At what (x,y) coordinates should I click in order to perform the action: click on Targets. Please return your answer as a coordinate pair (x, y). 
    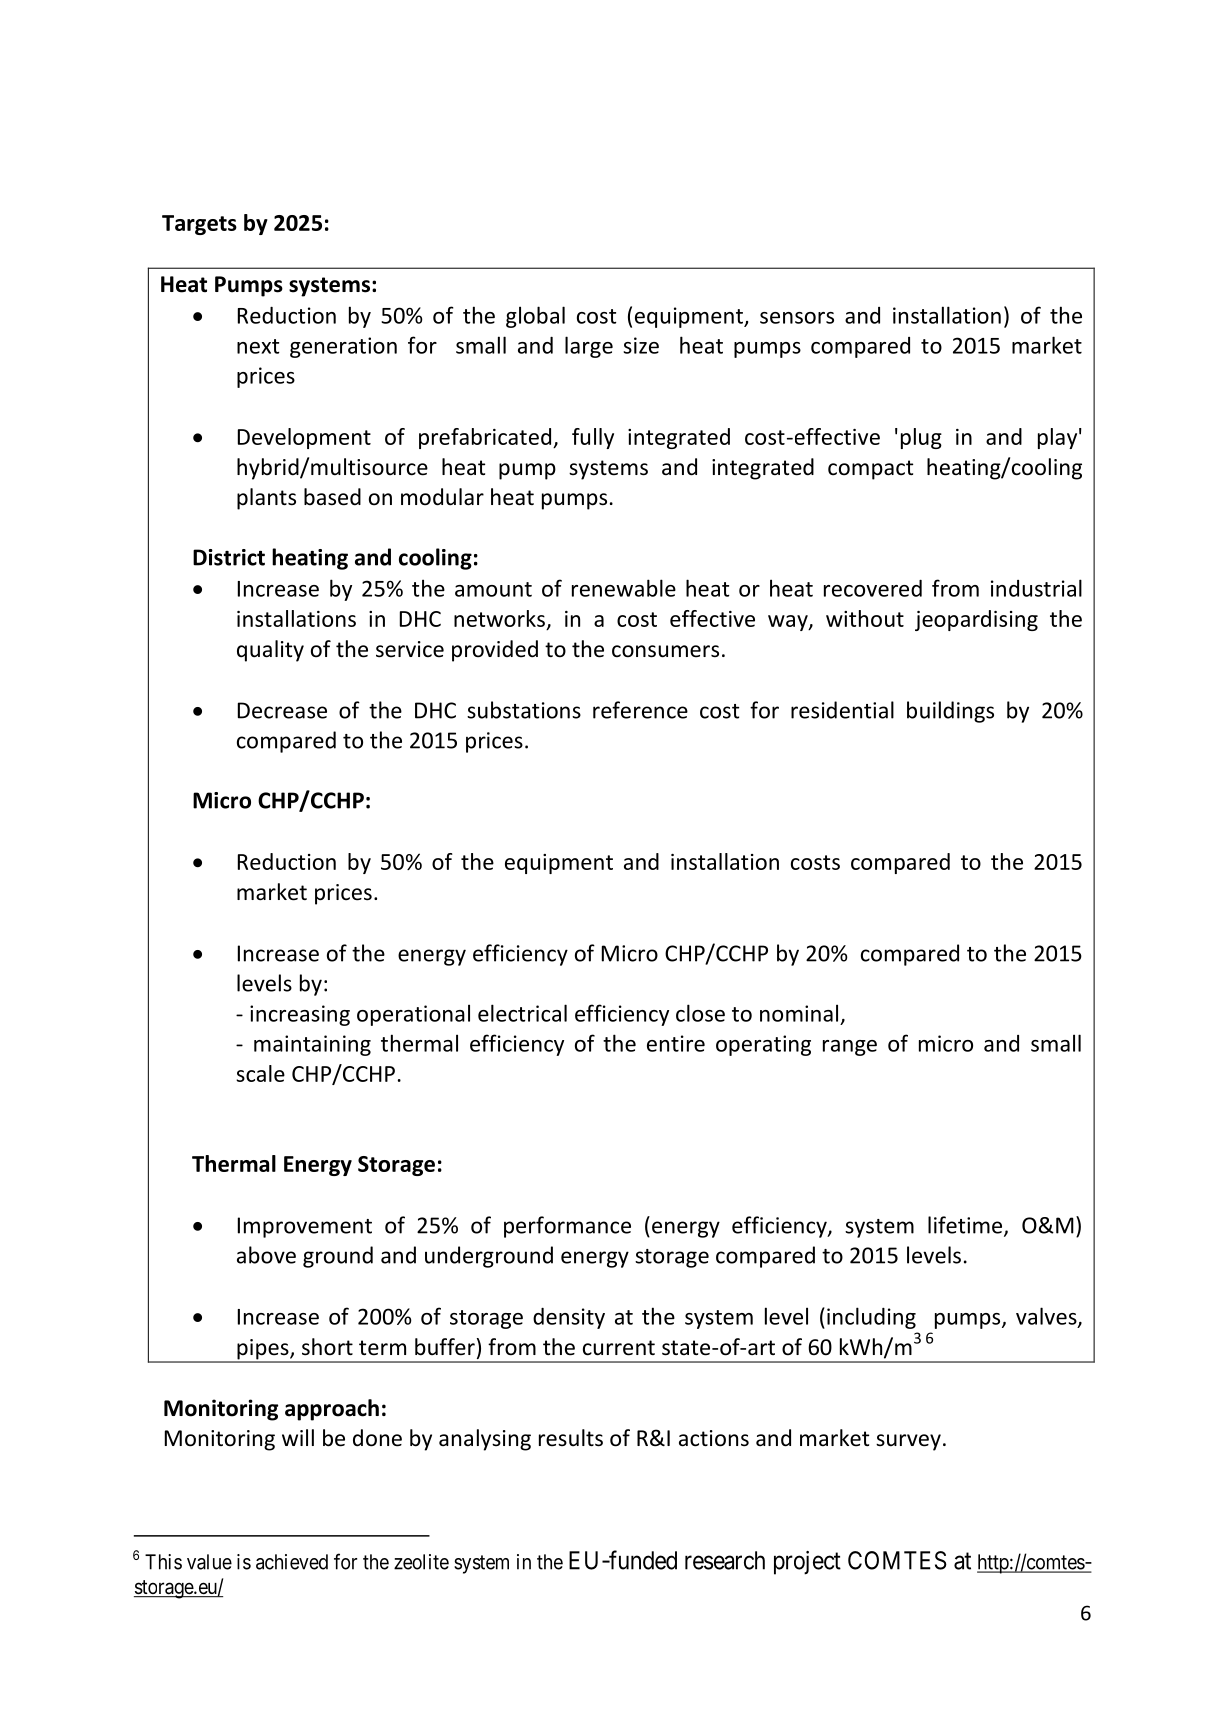
    Looking at the image, I should click on (199, 225).
